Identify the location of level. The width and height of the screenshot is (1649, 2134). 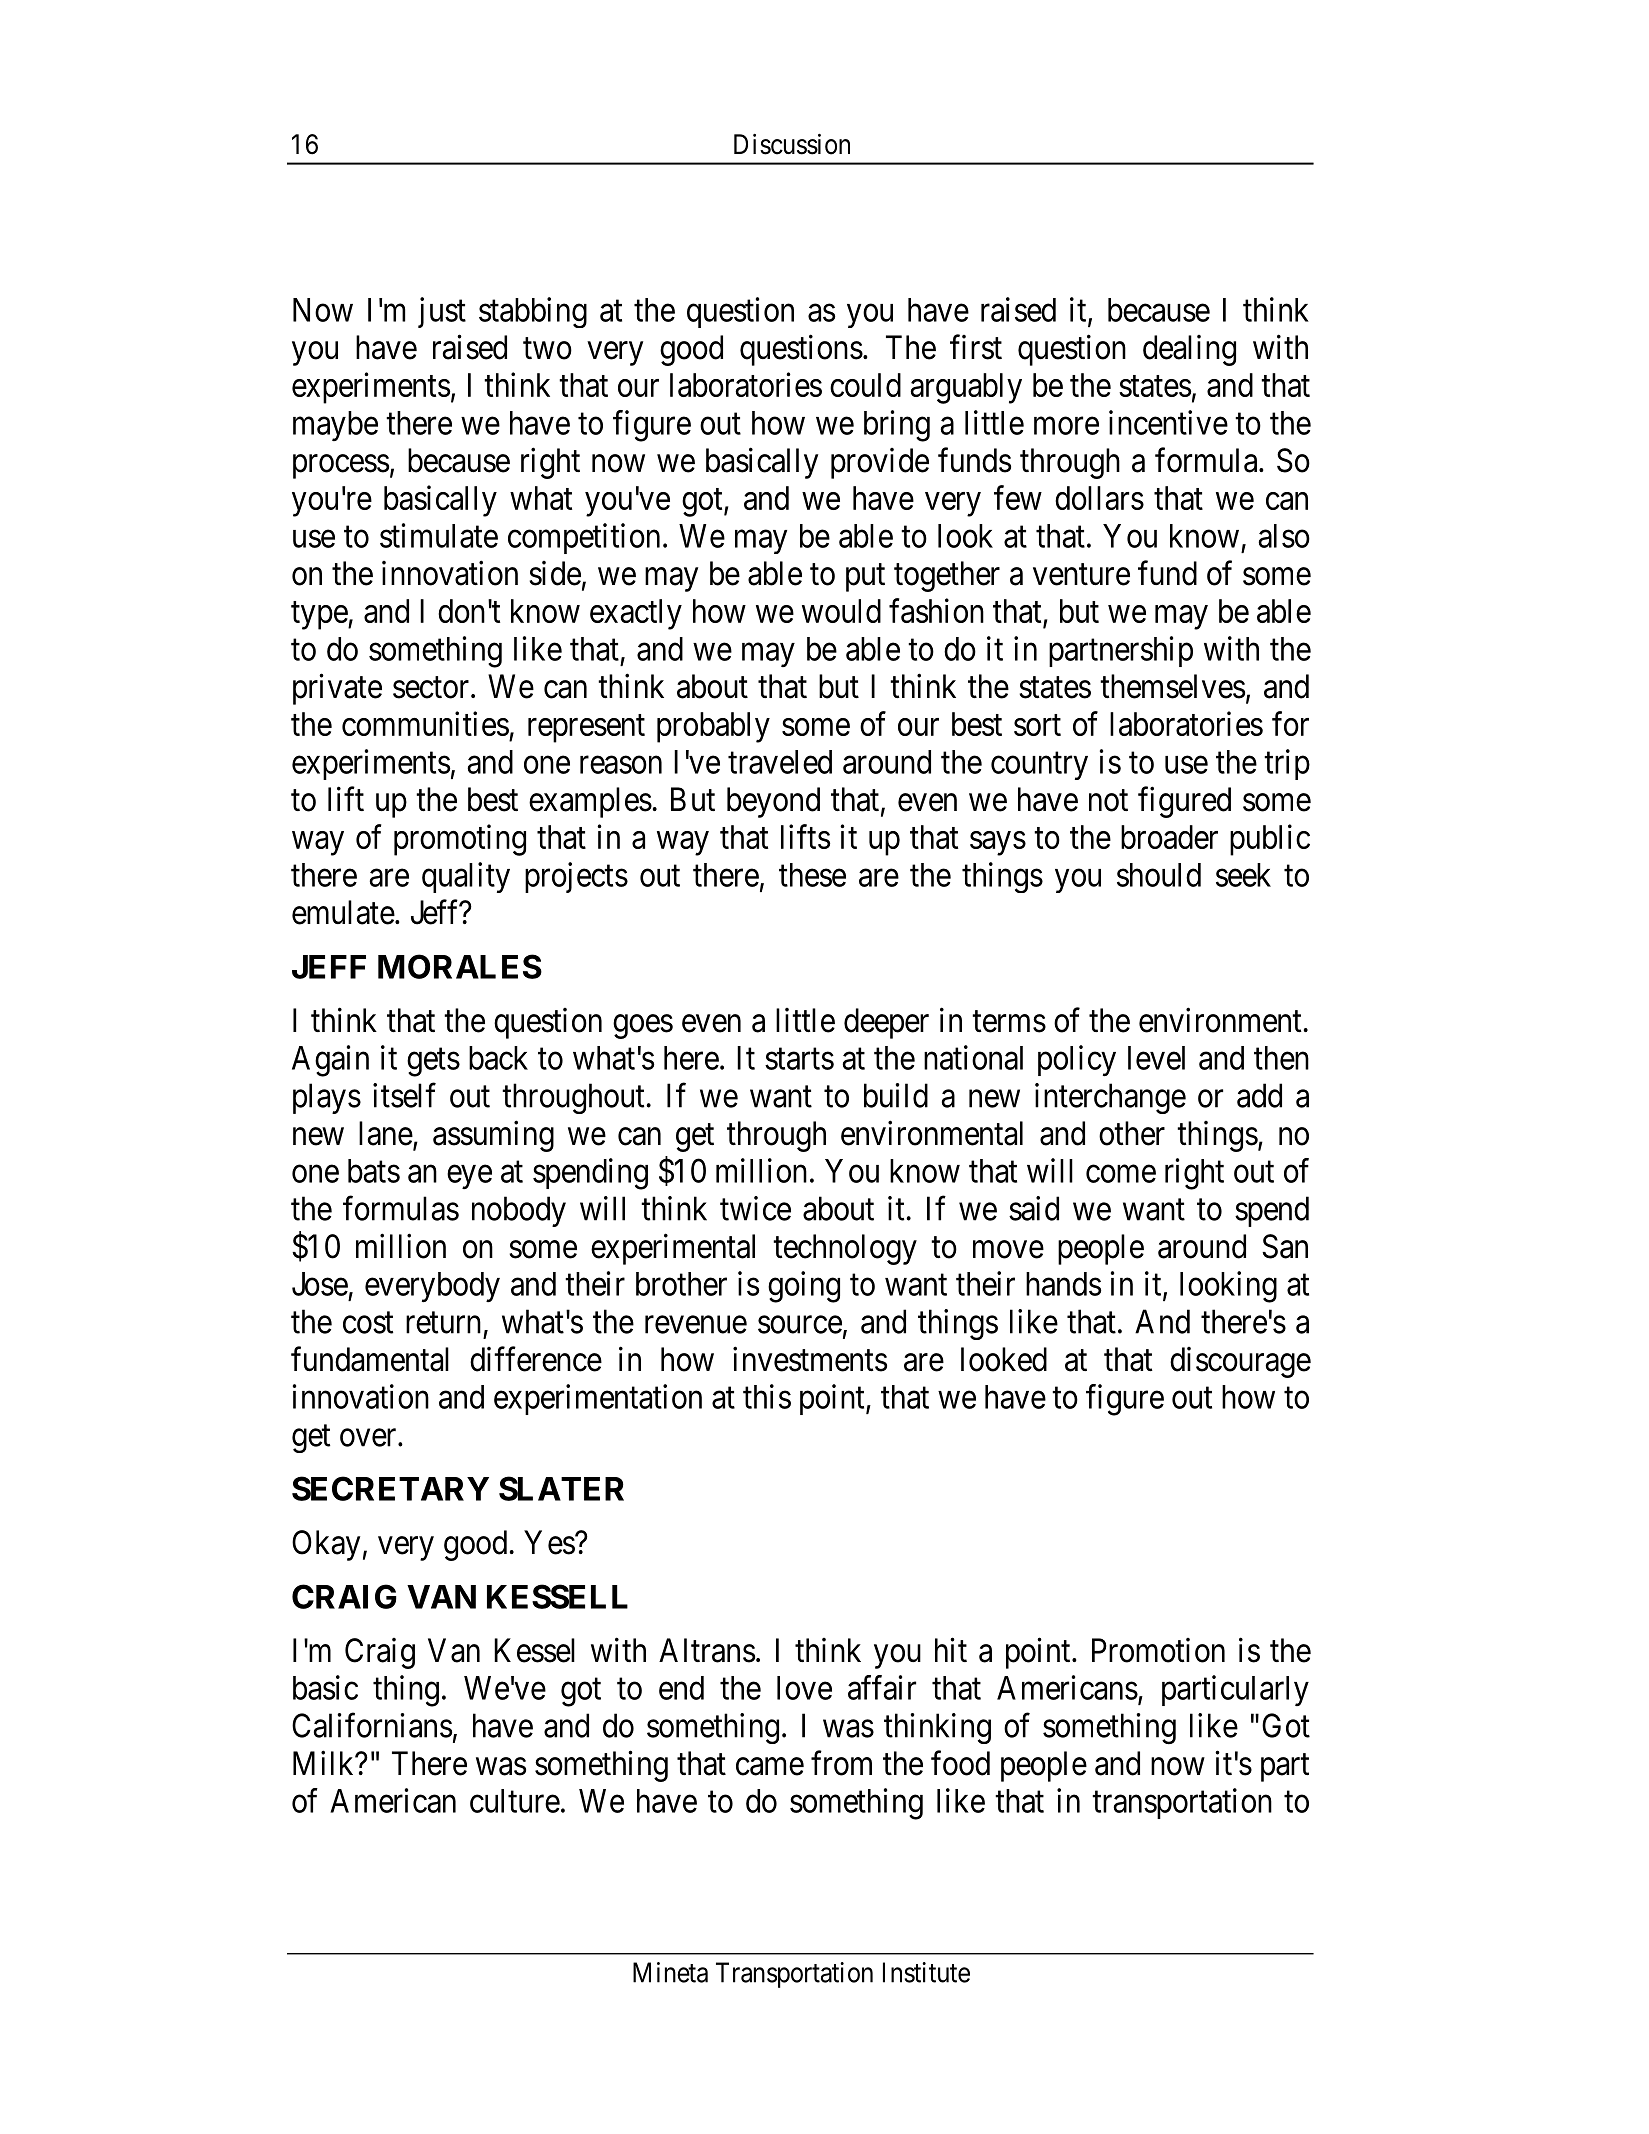
(1156, 1058).
